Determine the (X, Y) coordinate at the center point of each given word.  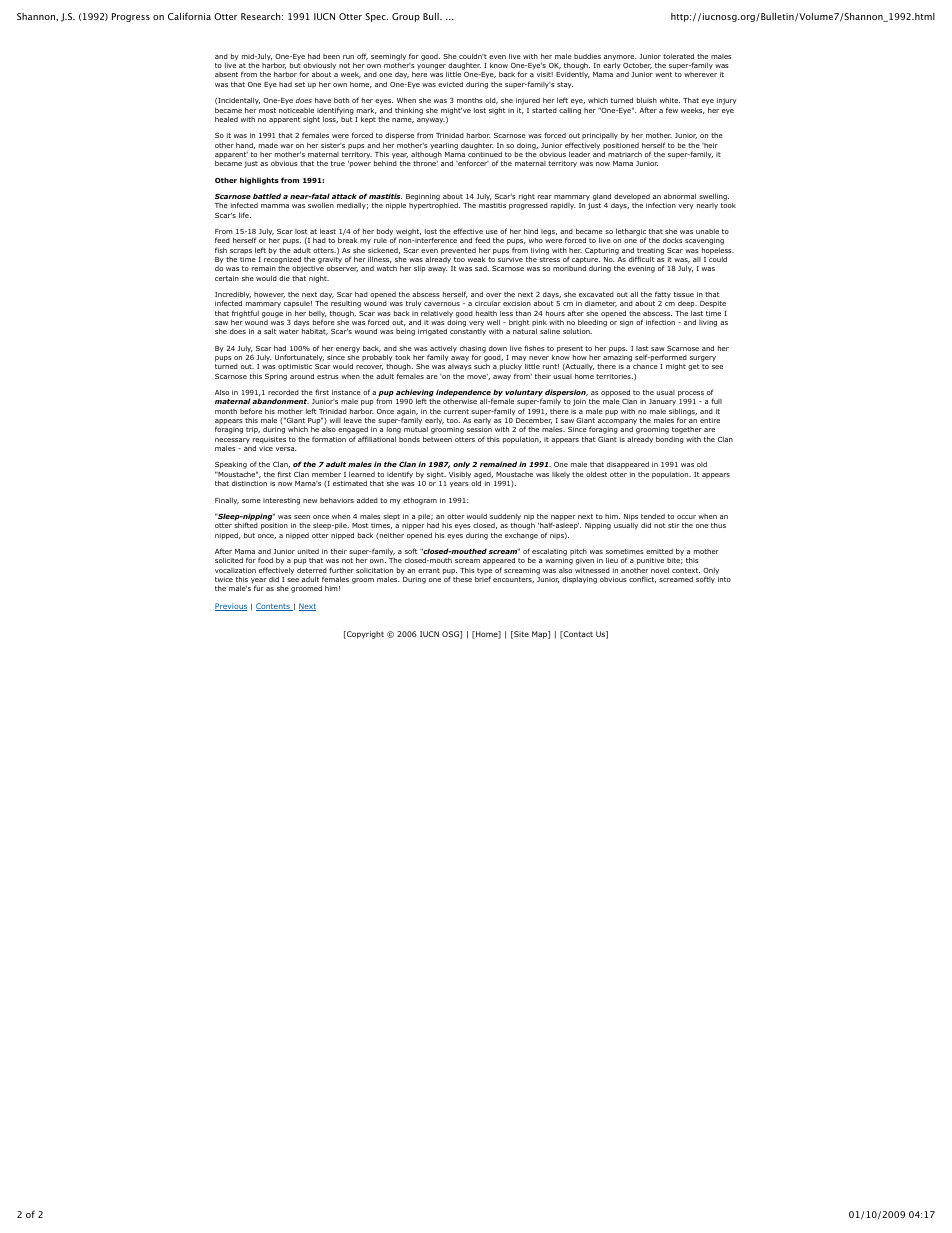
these (462, 579)
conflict (642, 579)
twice (224, 579)
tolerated (678, 56)
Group (406, 17)
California (189, 16)
